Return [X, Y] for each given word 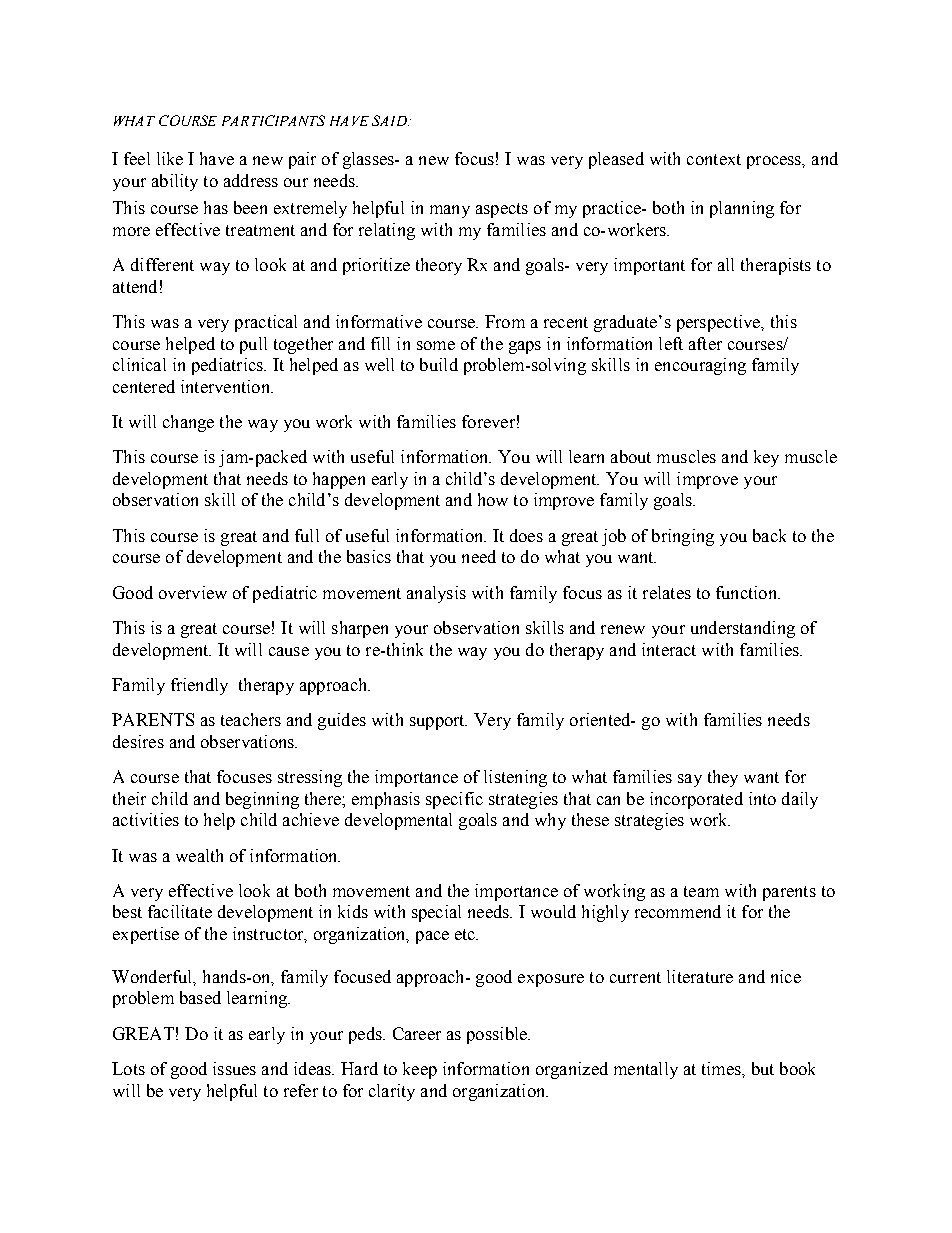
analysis [436, 594]
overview [193, 592]
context [714, 159]
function [748, 592]
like [170, 158]
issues [234, 1068]
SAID [390, 120]
